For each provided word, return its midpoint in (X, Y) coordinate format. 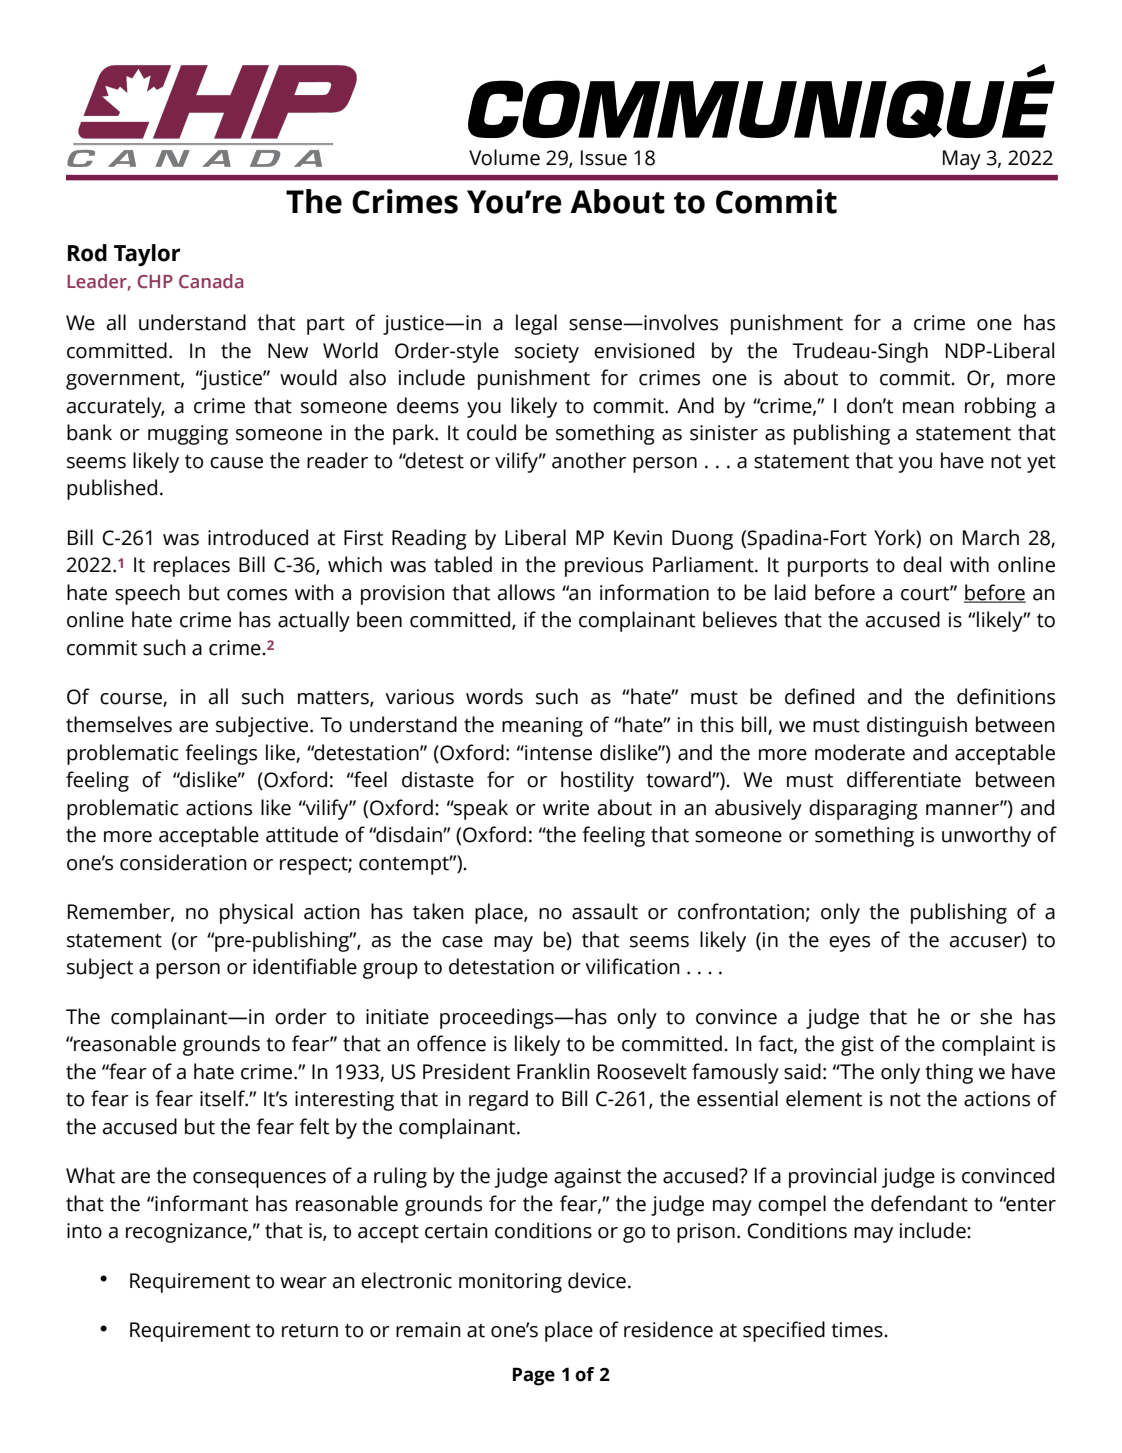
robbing (1000, 407)
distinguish (917, 726)
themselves (119, 724)
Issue (604, 158)
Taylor (147, 255)
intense (557, 753)
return (310, 1330)
